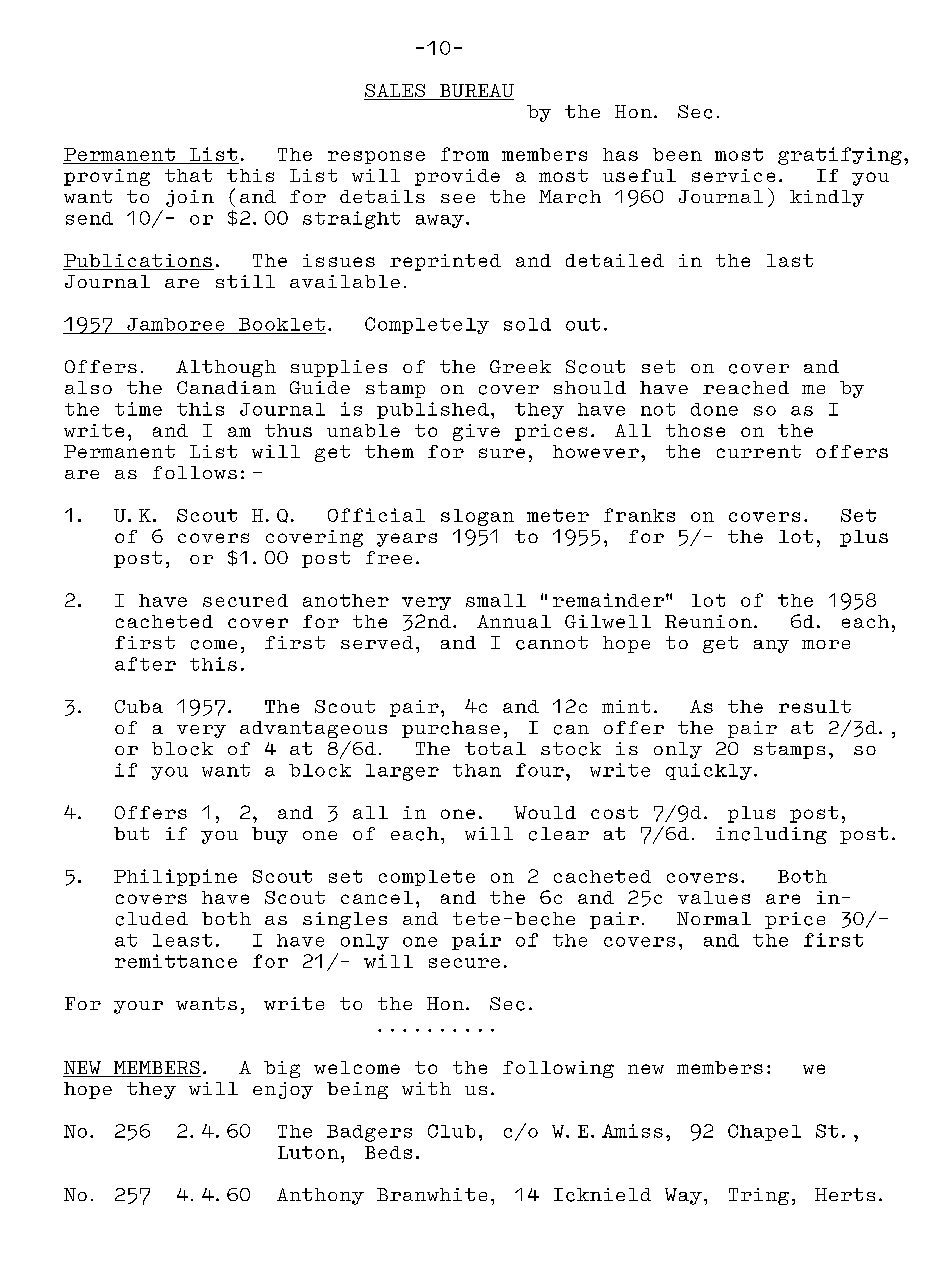 This screenshot has height=1270, width=952. Describe the element at coordinates (476, 432) in the screenshot. I see `give` at that location.
